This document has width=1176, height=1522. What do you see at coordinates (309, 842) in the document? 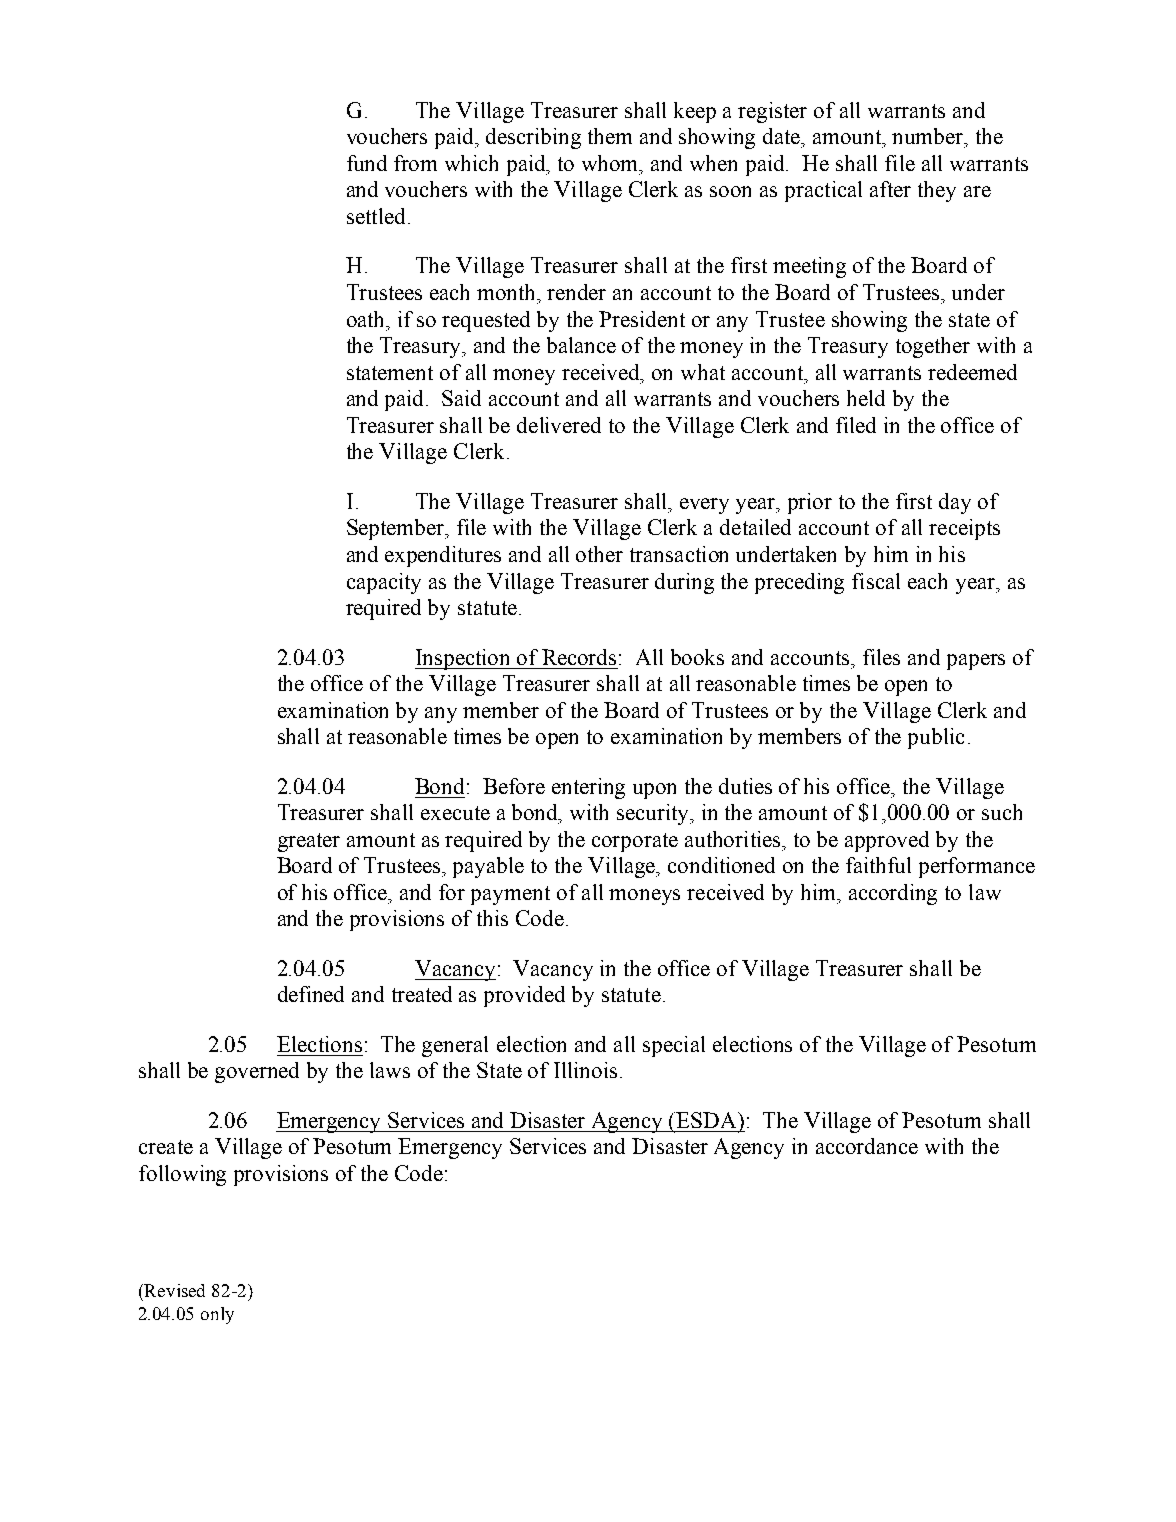
I see `greater` at bounding box center [309, 842].
